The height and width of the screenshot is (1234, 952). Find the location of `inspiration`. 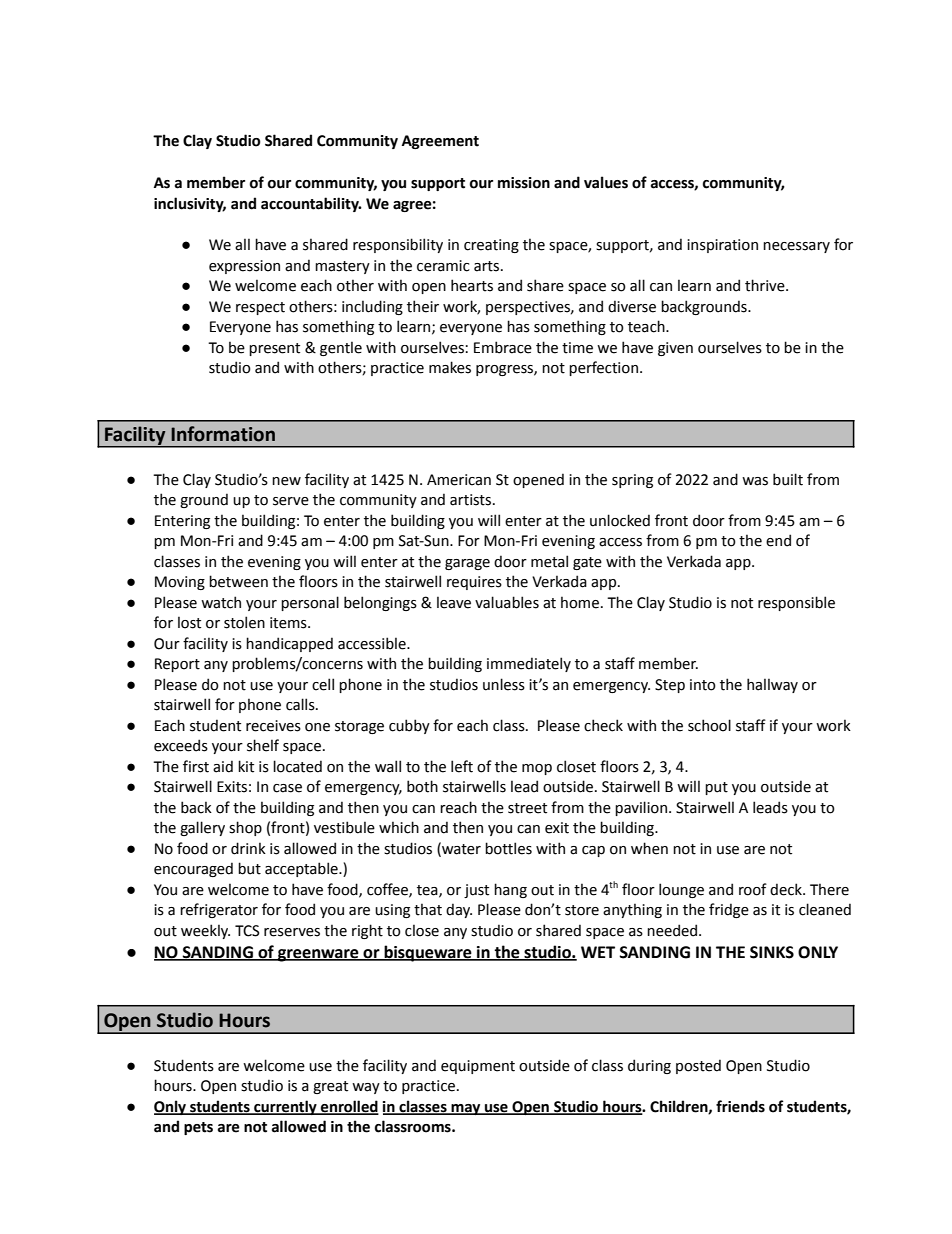

inspiration is located at coordinates (722, 246).
